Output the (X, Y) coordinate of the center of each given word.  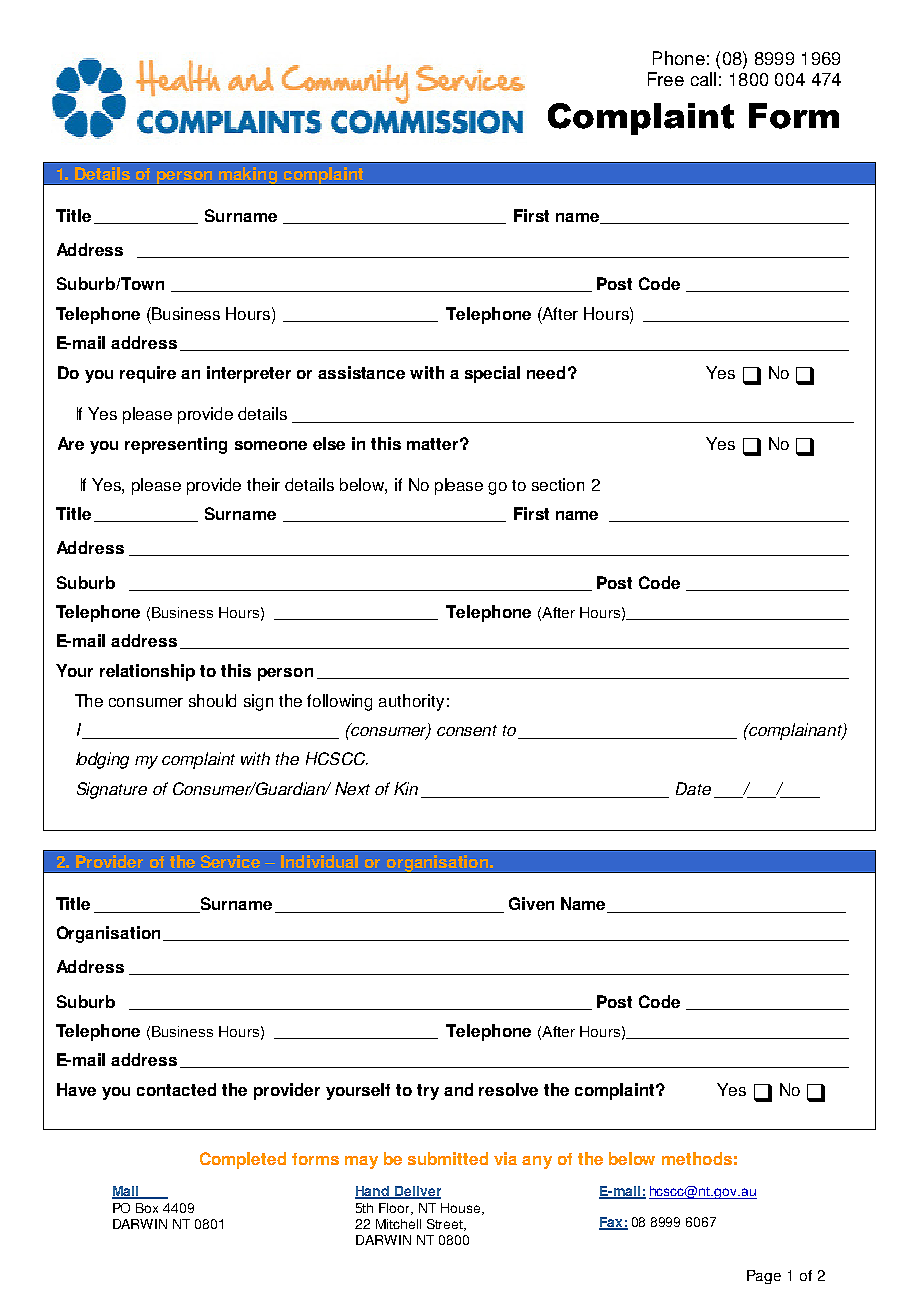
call (703, 79)
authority (411, 702)
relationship (147, 672)
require (148, 374)
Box (147, 1208)
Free (666, 79)
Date (693, 788)
